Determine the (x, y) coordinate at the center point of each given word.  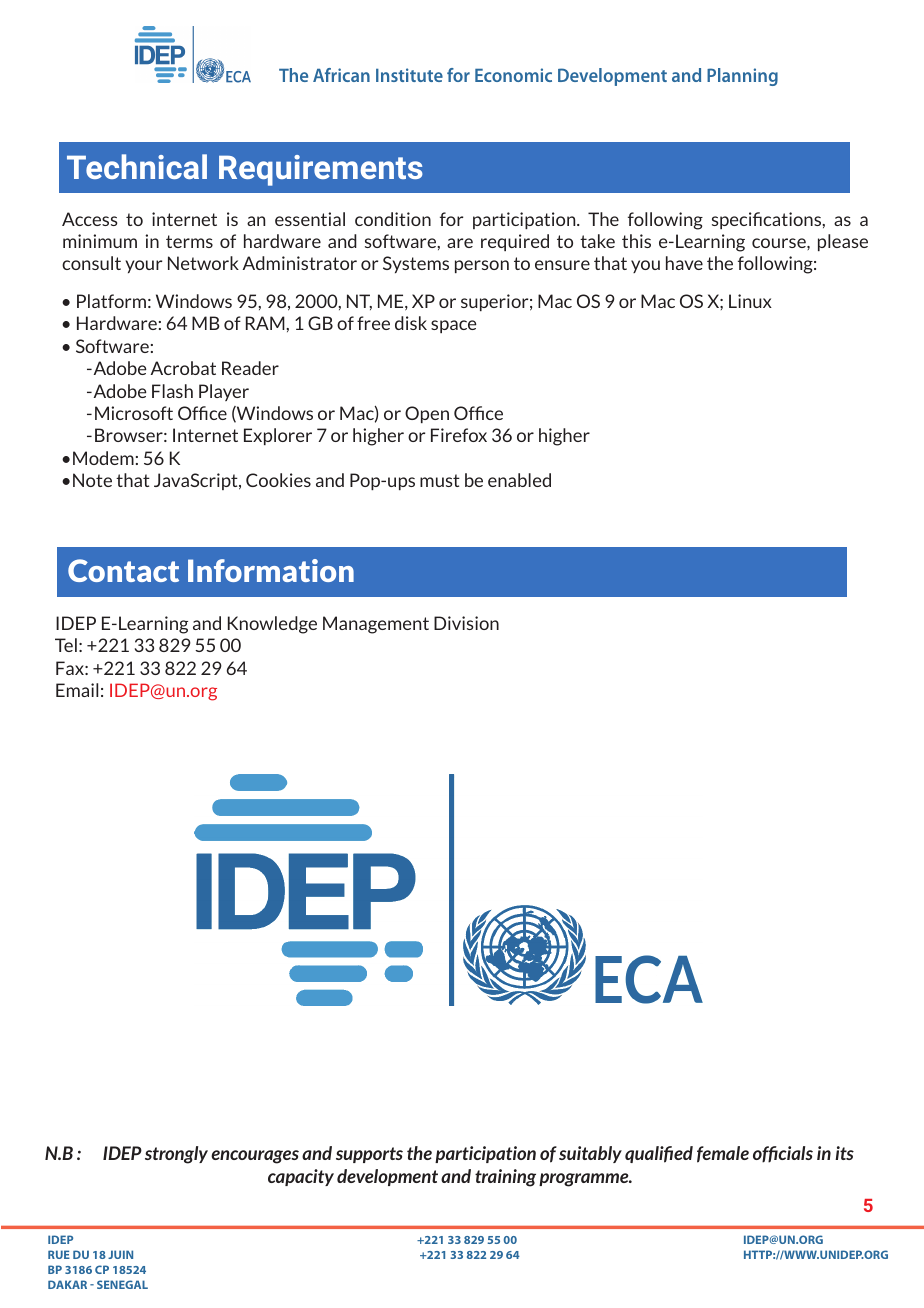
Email (77, 690)
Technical (137, 166)
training (505, 1178)
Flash (172, 391)
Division (466, 623)
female (723, 1154)
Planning (742, 77)
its (844, 1153)
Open (427, 414)
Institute (409, 75)
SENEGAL (122, 1284)
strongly (176, 1155)
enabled (519, 480)
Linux (750, 301)
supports (369, 1155)
